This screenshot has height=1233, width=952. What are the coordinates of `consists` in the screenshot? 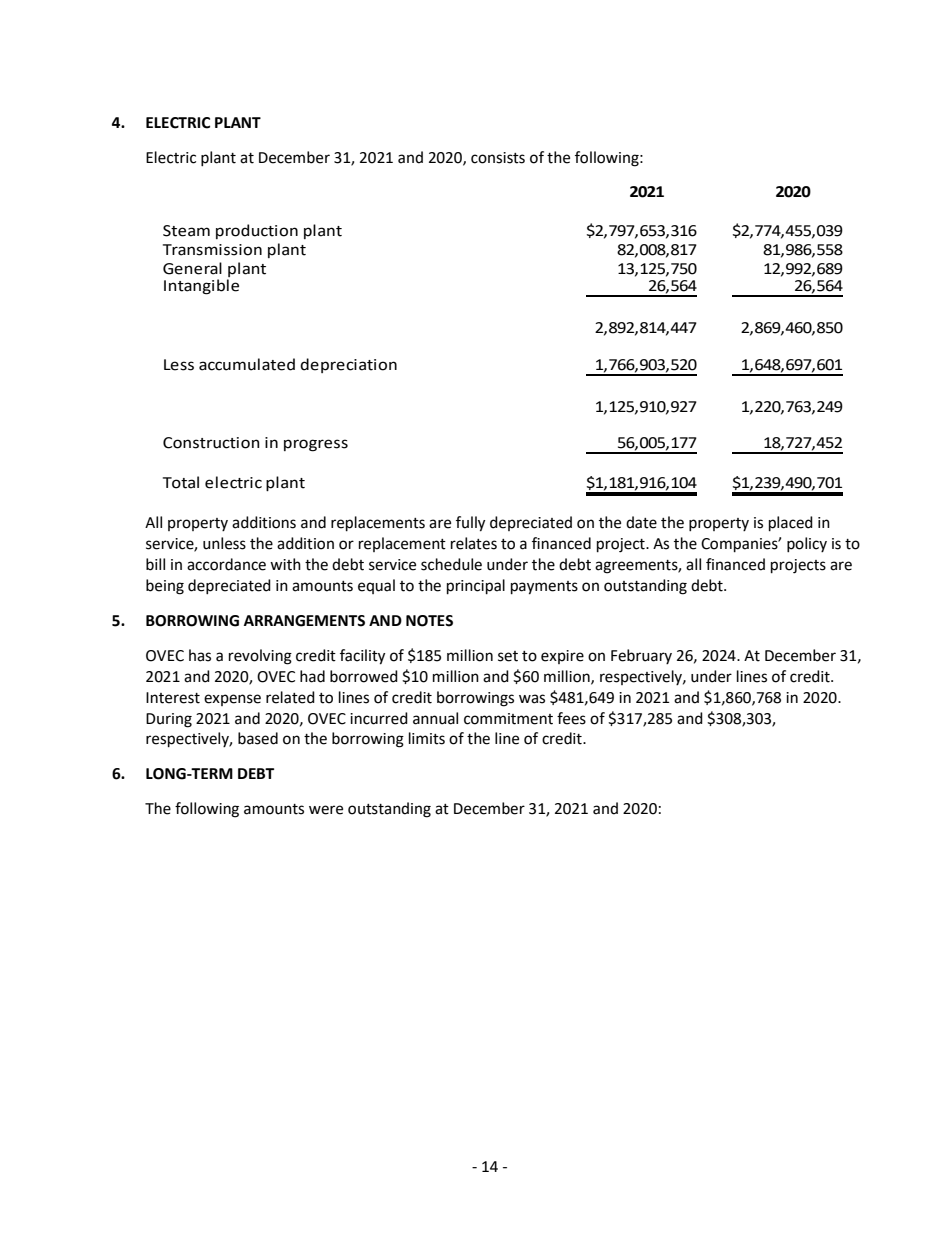 It's located at (498, 158).
